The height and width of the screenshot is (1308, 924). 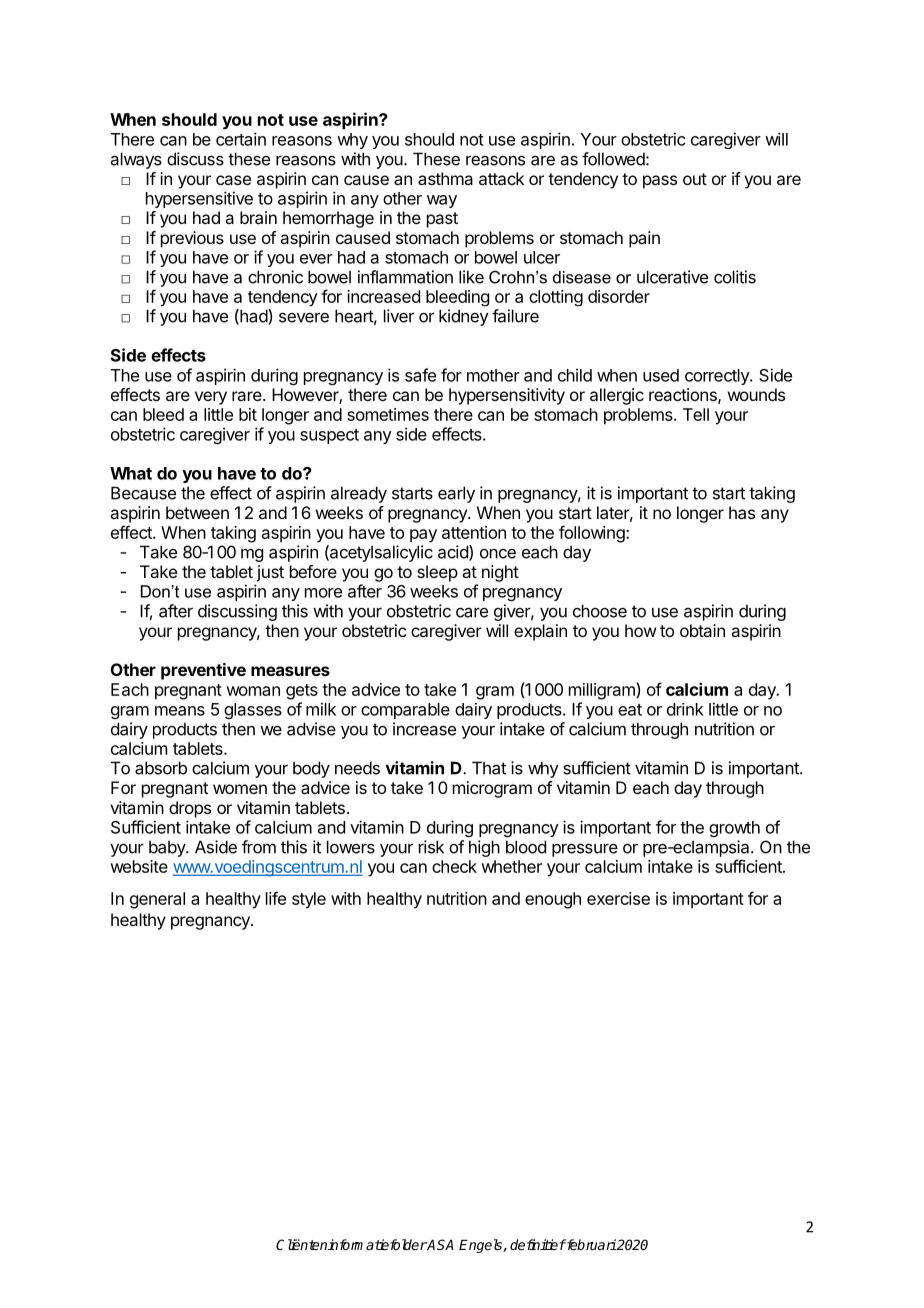 I want to click on pay, so click(x=423, y=536).
